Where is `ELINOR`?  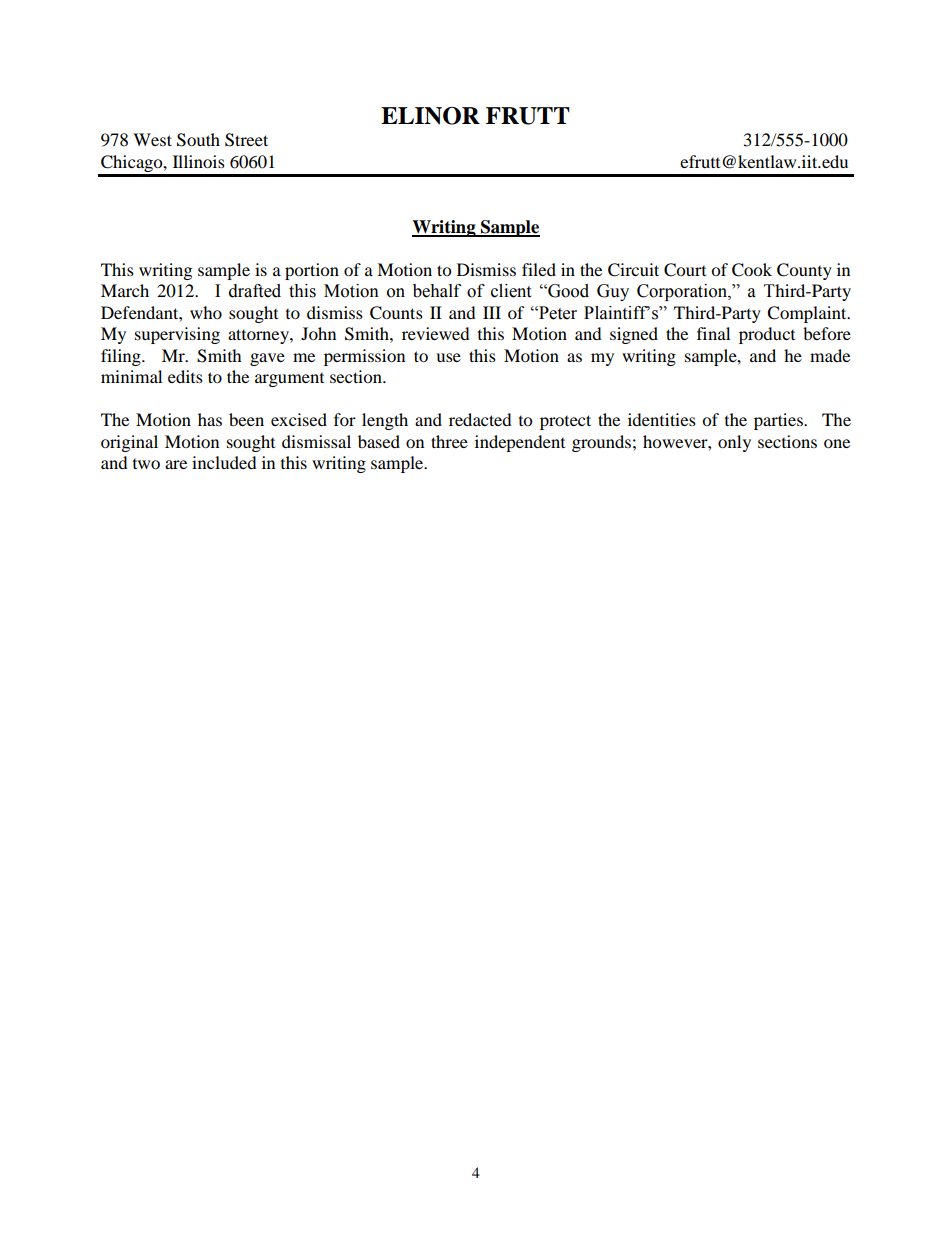 ELINOR is located at coordinates (430, 116).
